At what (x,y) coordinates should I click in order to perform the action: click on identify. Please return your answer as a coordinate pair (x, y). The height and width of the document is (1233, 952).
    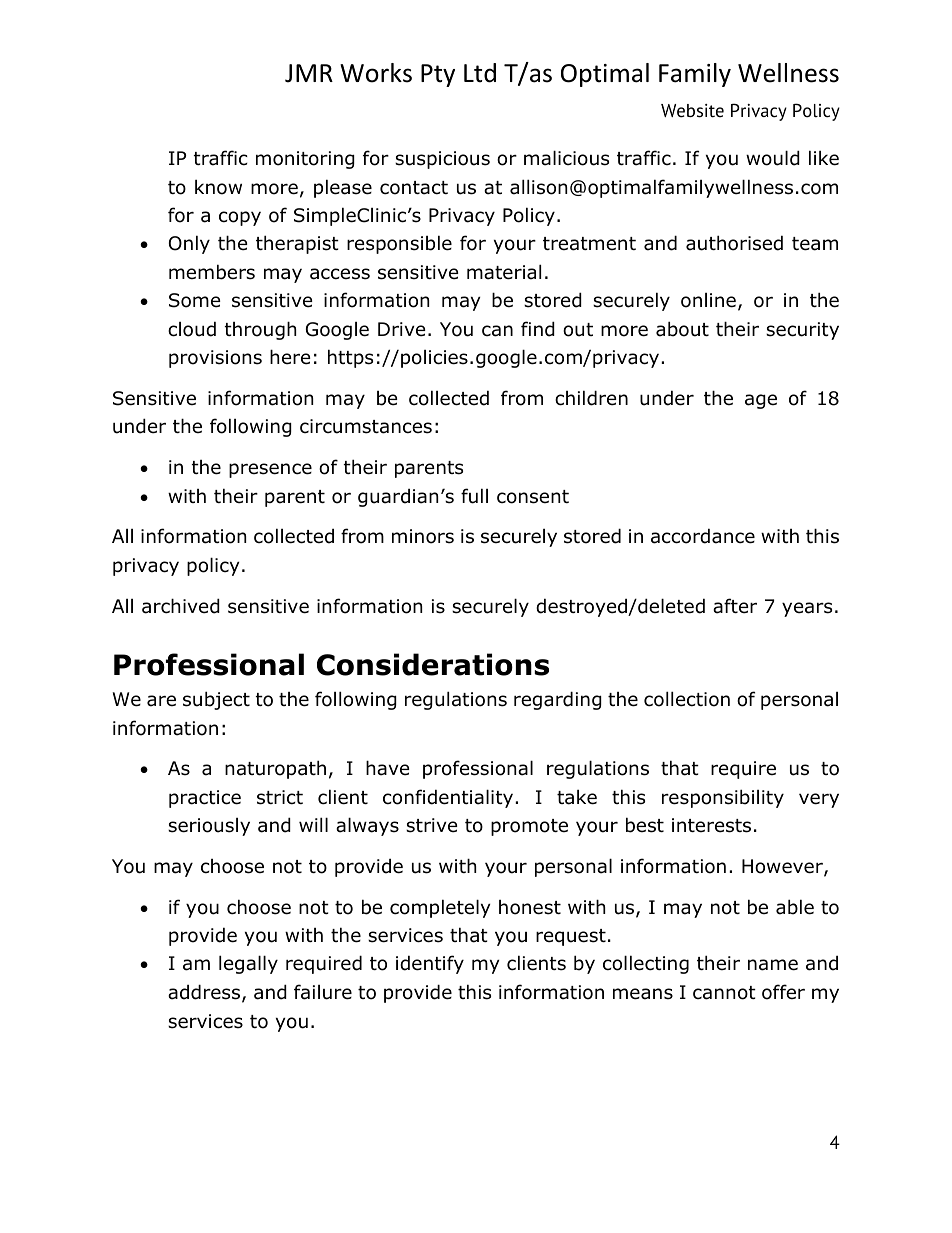
    Looking at the image, I should click on (430, 964).
